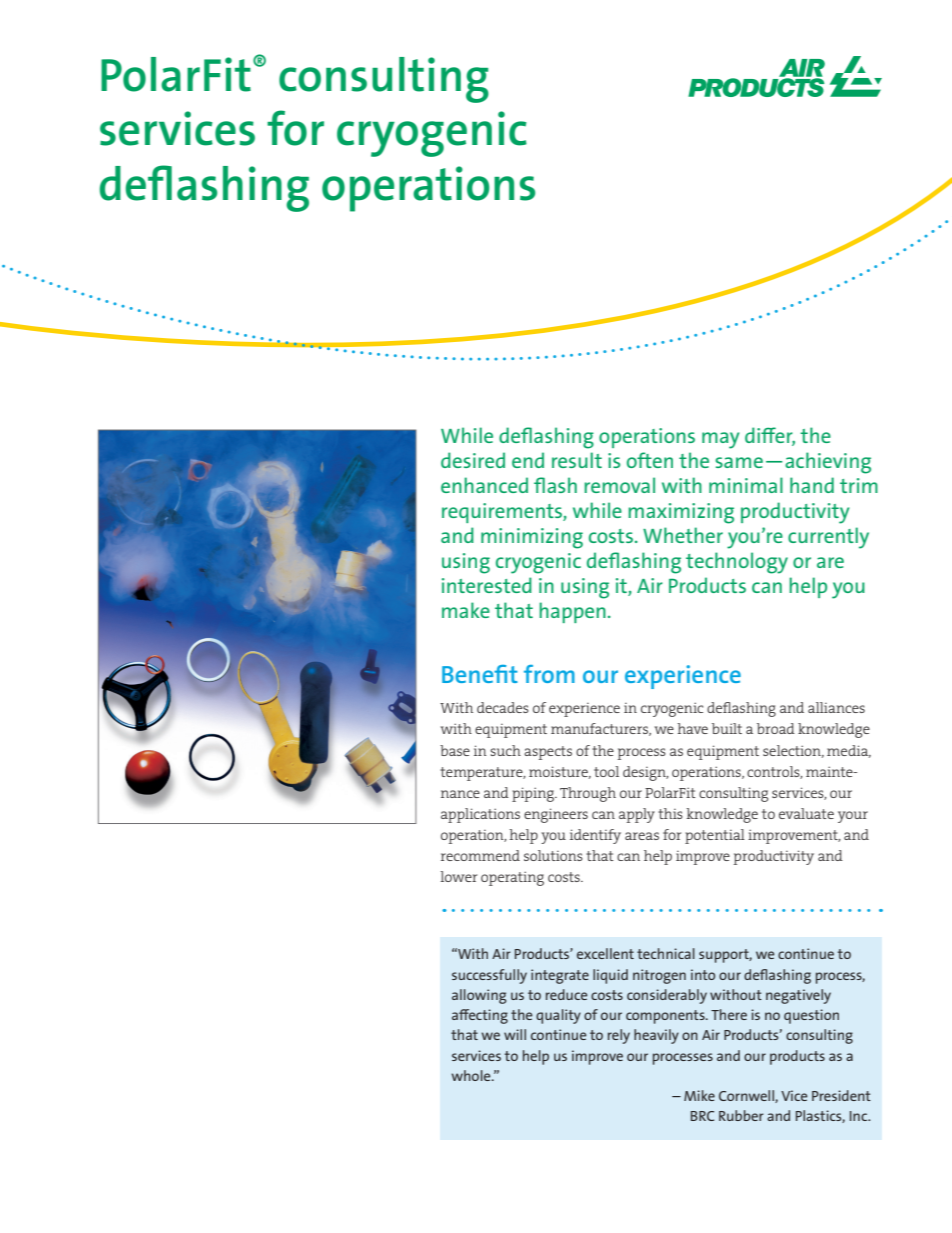 The height and width of the screenshot is (1233, 952). Describe the element at coordinates (489, 976) in the screenshot. I see `successfully` at that location.
